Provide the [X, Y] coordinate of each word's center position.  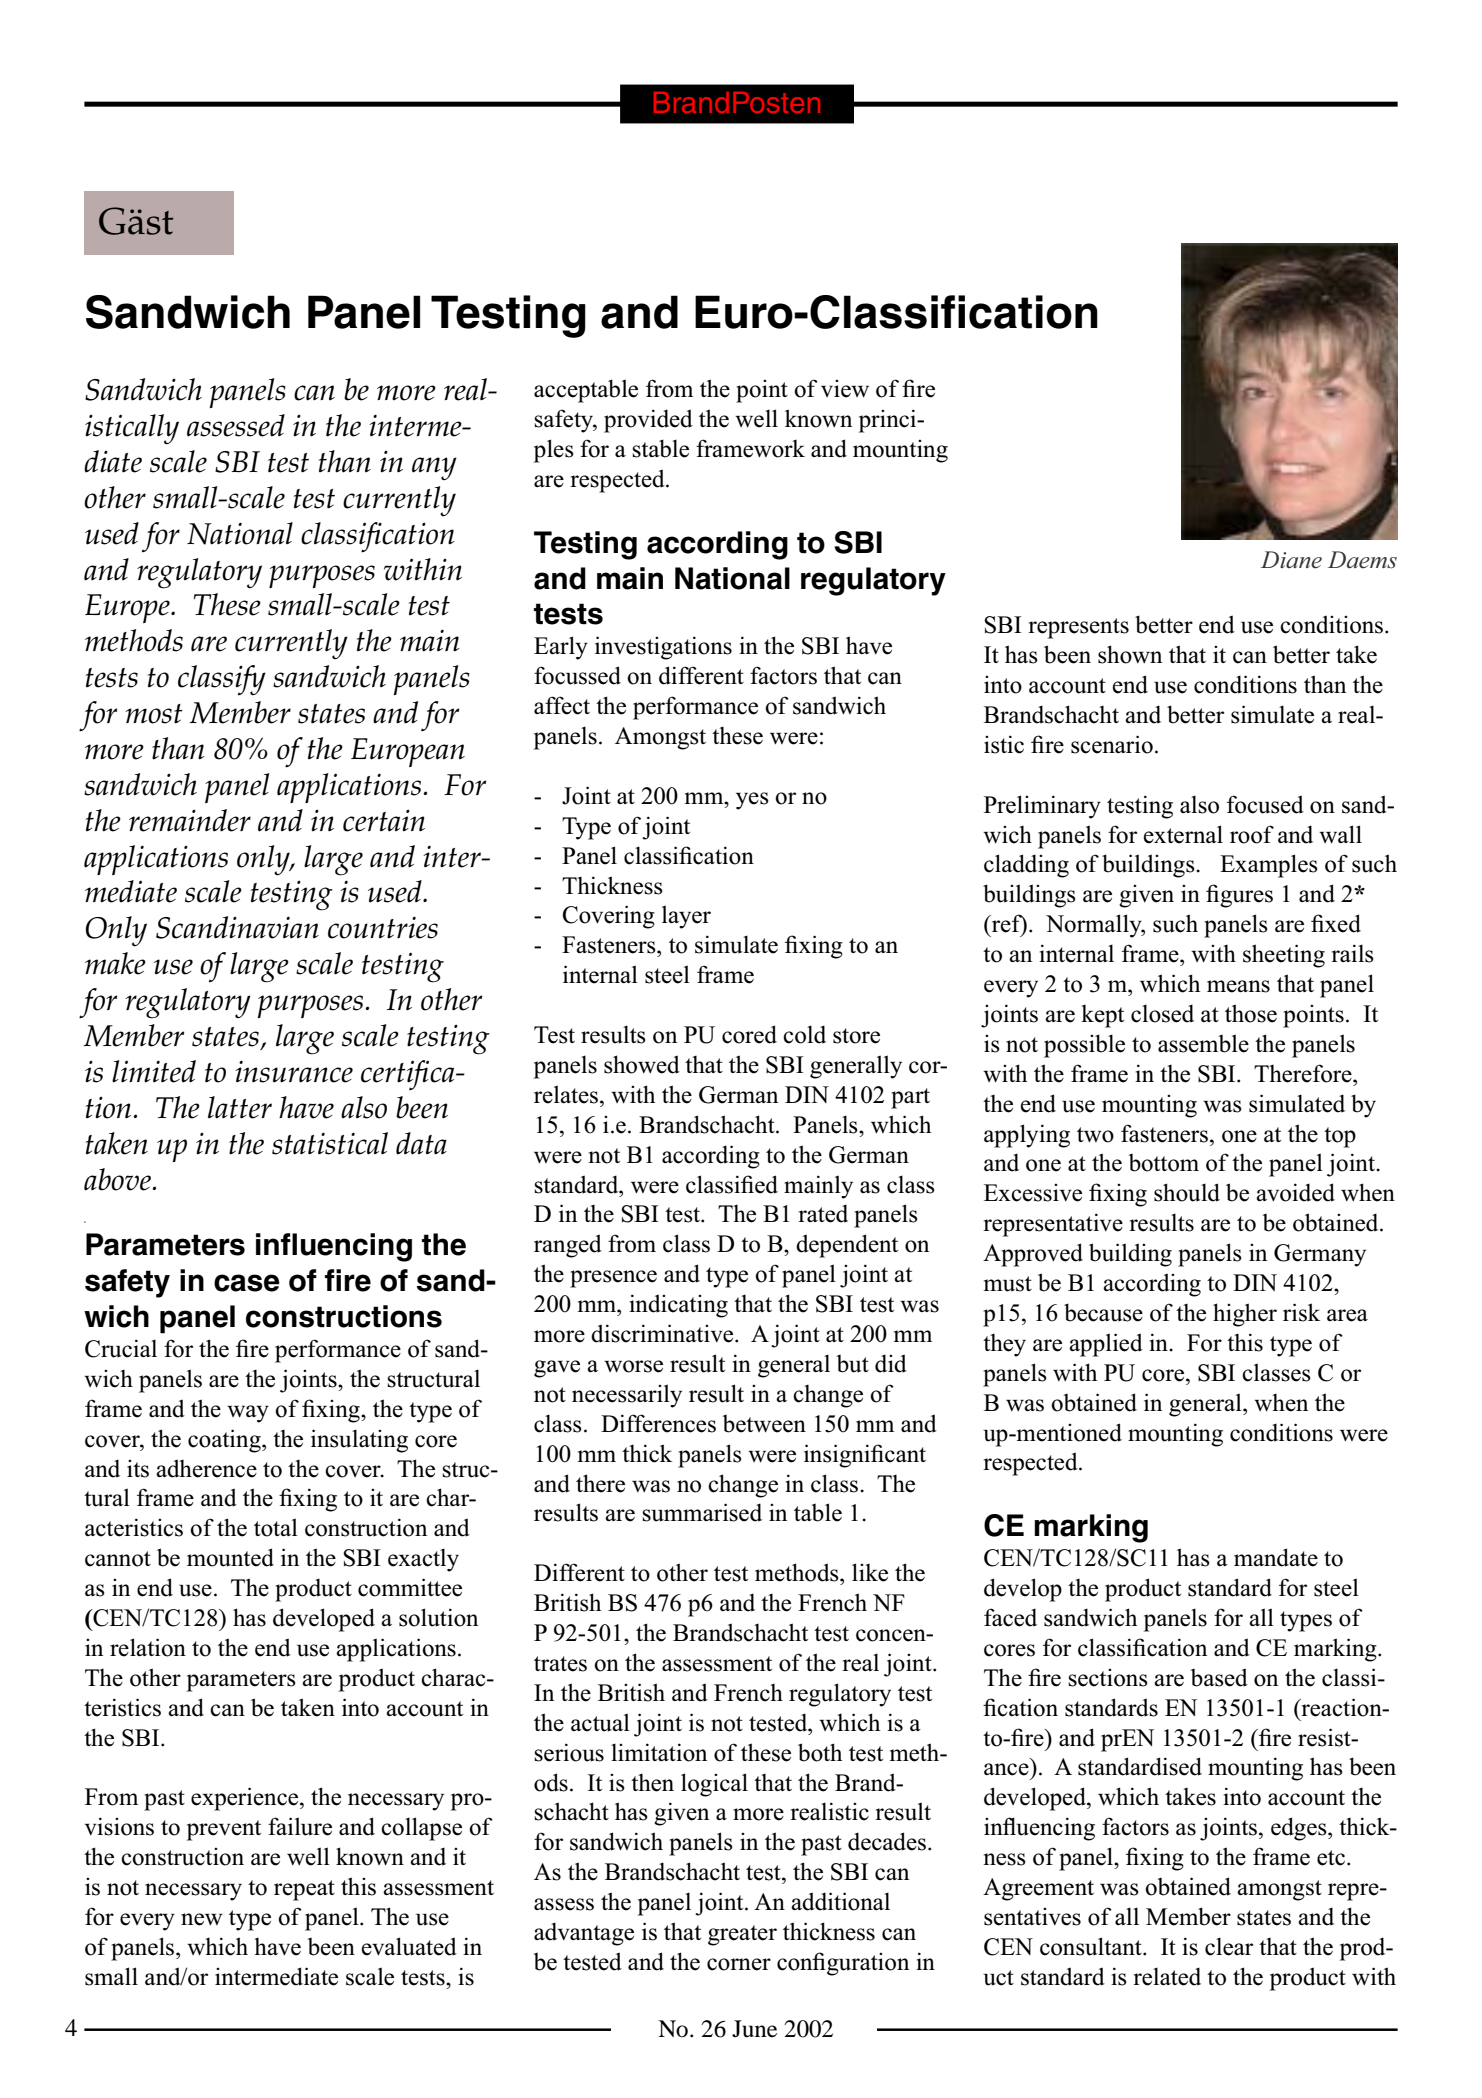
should [1187, 1192]
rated [823, 1213]
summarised [702, 1512]
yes [752, 801]
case [247, 1283]
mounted [230, 1557]
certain [384, 821]
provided [648, 421]
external [1183, 834]
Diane [1291, 560]
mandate [1276, 1557]
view [845, 389]
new [202, 1919]
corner [739, 1964]
